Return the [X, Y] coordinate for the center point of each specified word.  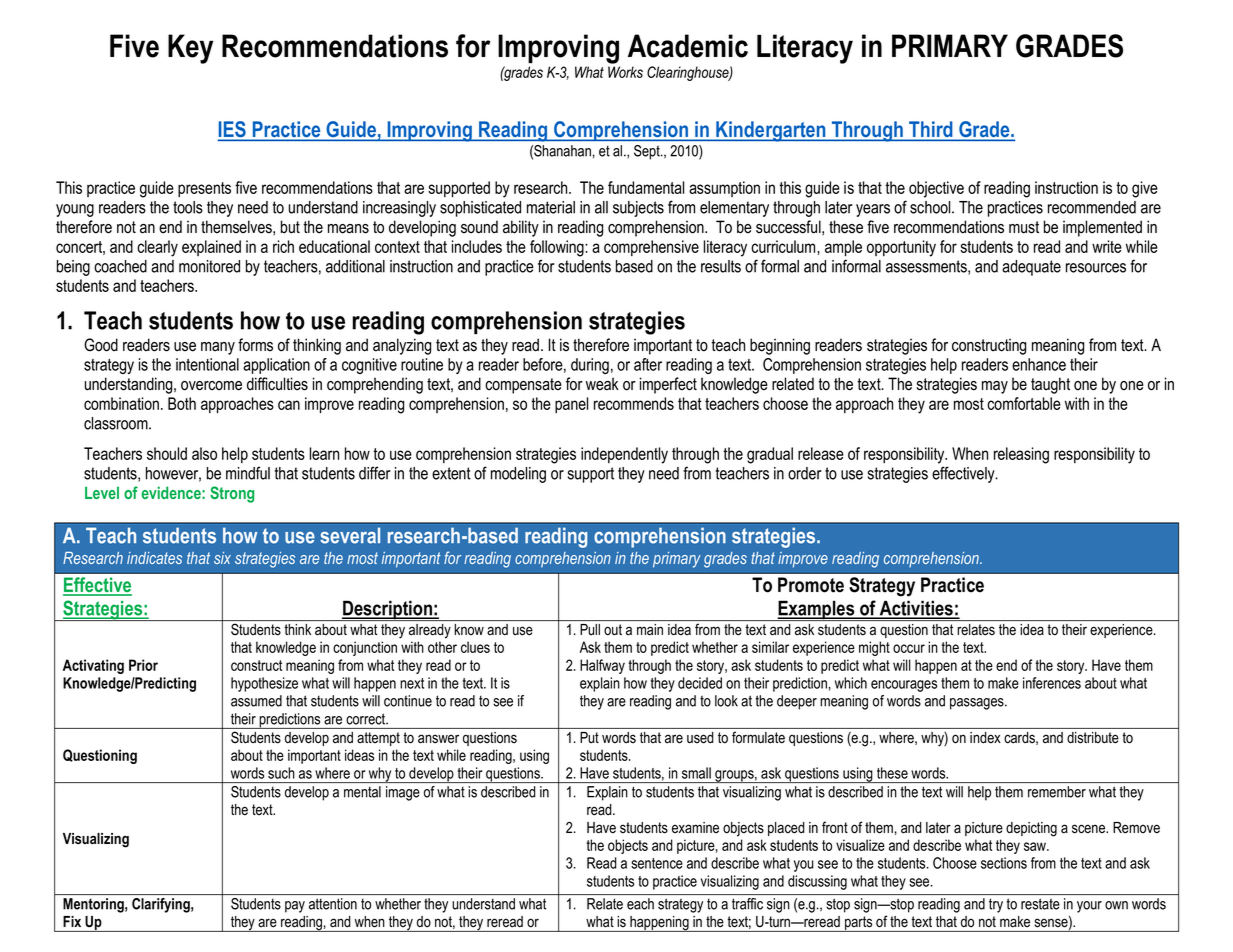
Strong [232, 494]
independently [624, 455]
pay [295, 907]
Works [625, 72]
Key [190, 49]
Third [931, 130]
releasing [1021, 455]
